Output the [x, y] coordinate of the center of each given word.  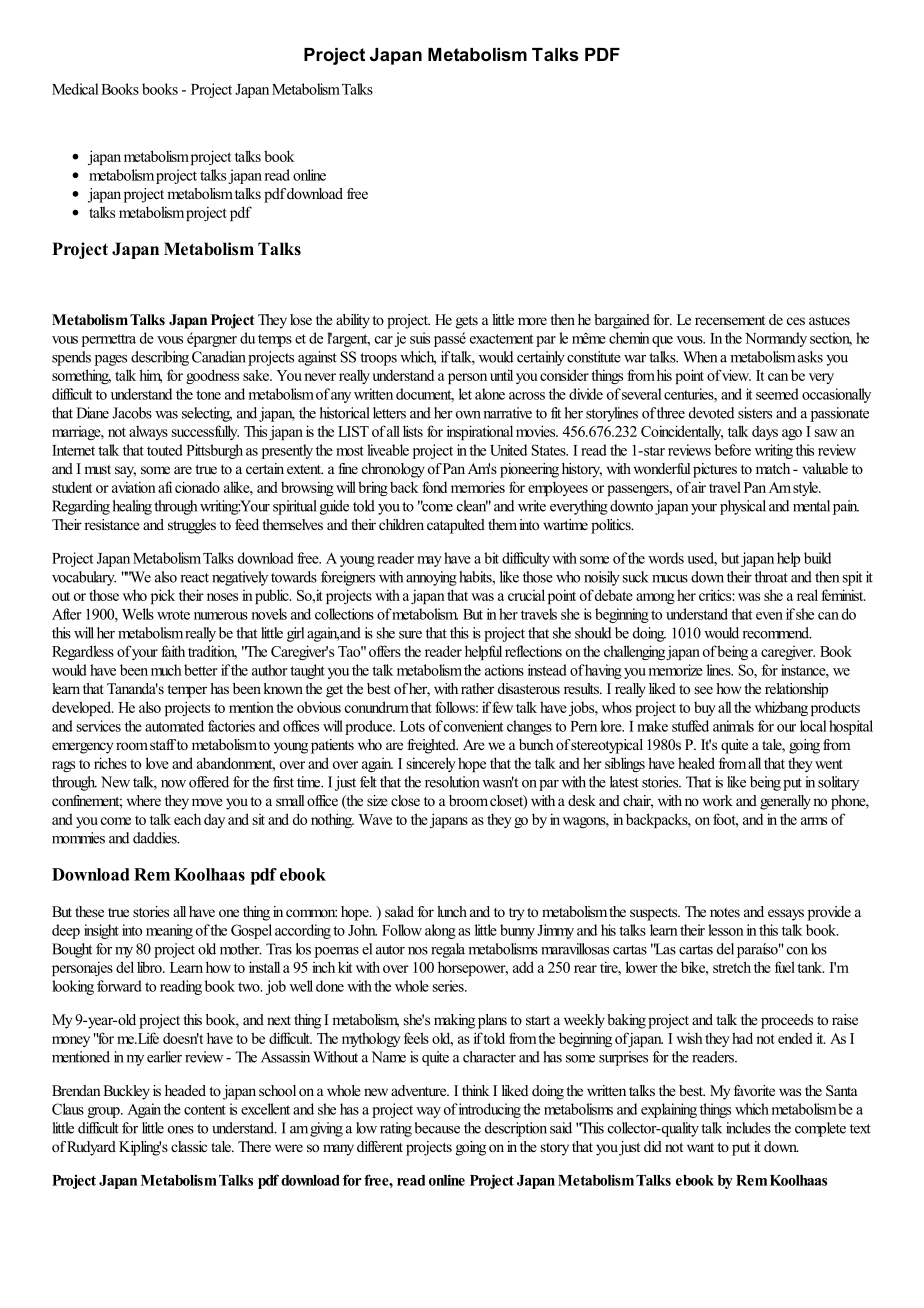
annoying [431, 578]
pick [163, 596]
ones [181, 1130]
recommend [777, 633]
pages [111, 360]
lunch [452, 911]
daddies [156, 838]
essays [786, 915]
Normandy [776, 339]
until [501, 375]
